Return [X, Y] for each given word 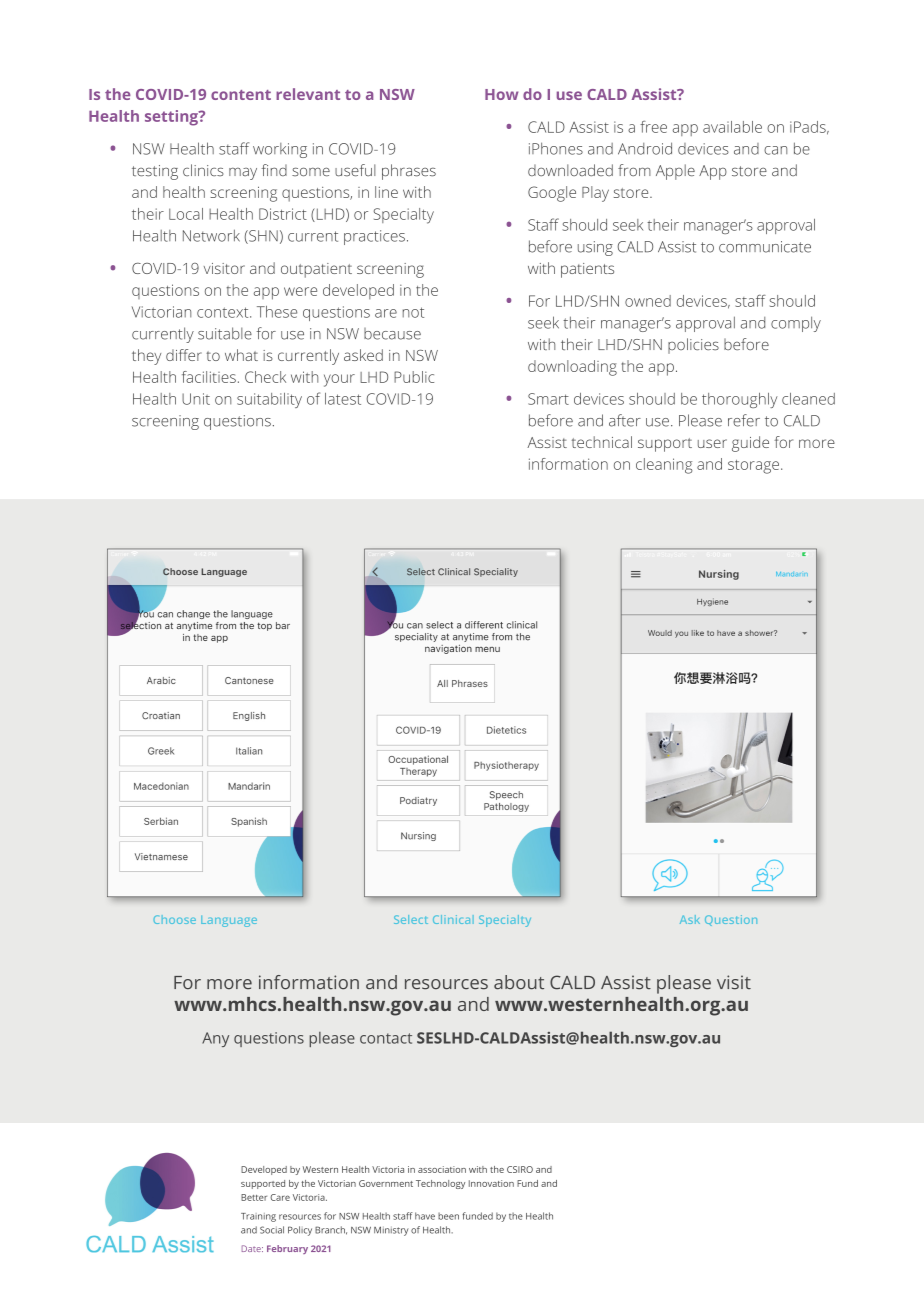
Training [258, 1217]
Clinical [453, 919]
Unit [196, 399]
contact [386, 1038]
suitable [225, 333]
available [732, 127]
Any [215, 1039]
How [501, 94]
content [241, 95]
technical [602, 442]
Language [229, 921]
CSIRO [520, 1169]
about [519, 982]
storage [753, 467]
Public [414, 377]
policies [693, 346]
